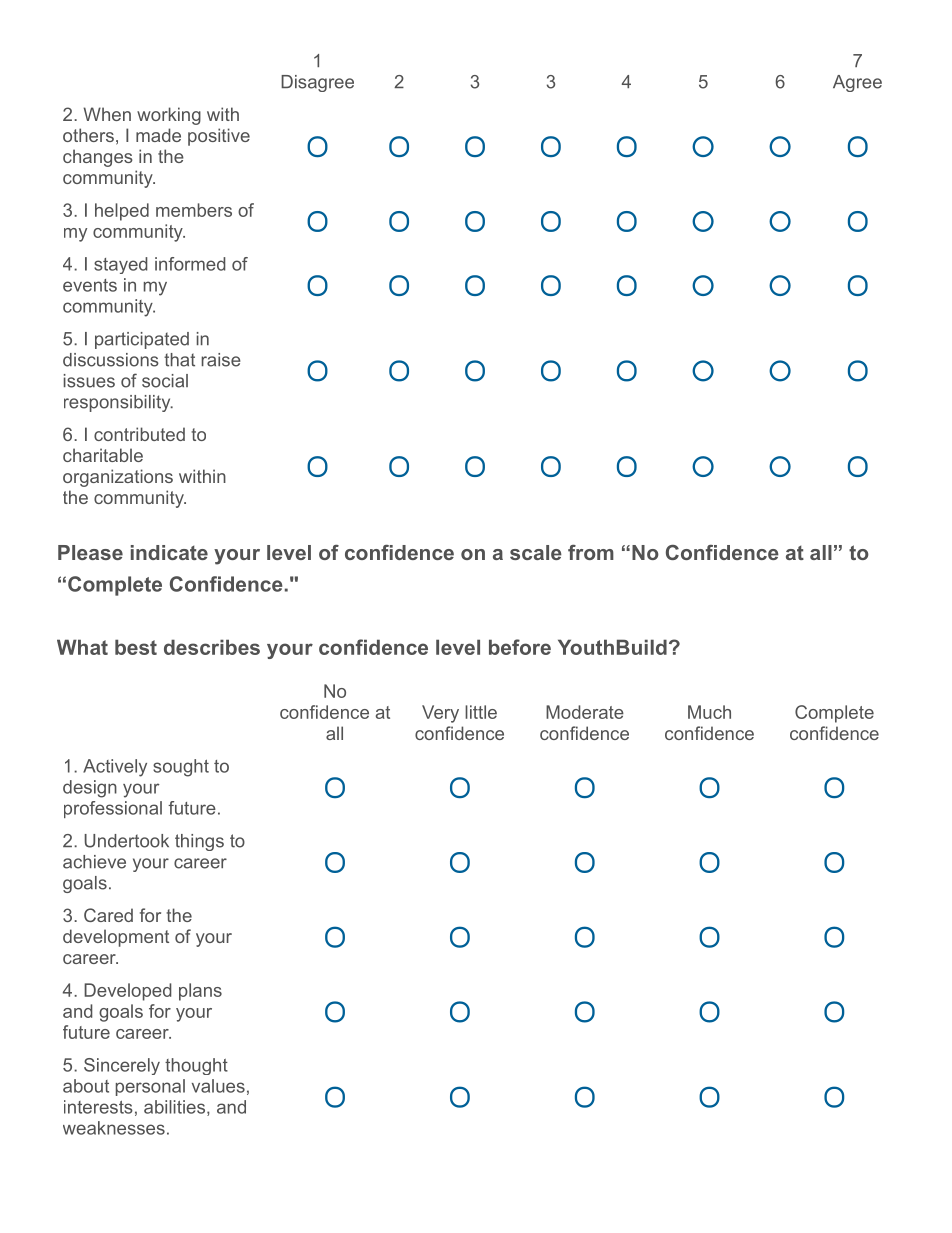 This document has height=1233, width=952. I want to click on made, so click(158, 135).
